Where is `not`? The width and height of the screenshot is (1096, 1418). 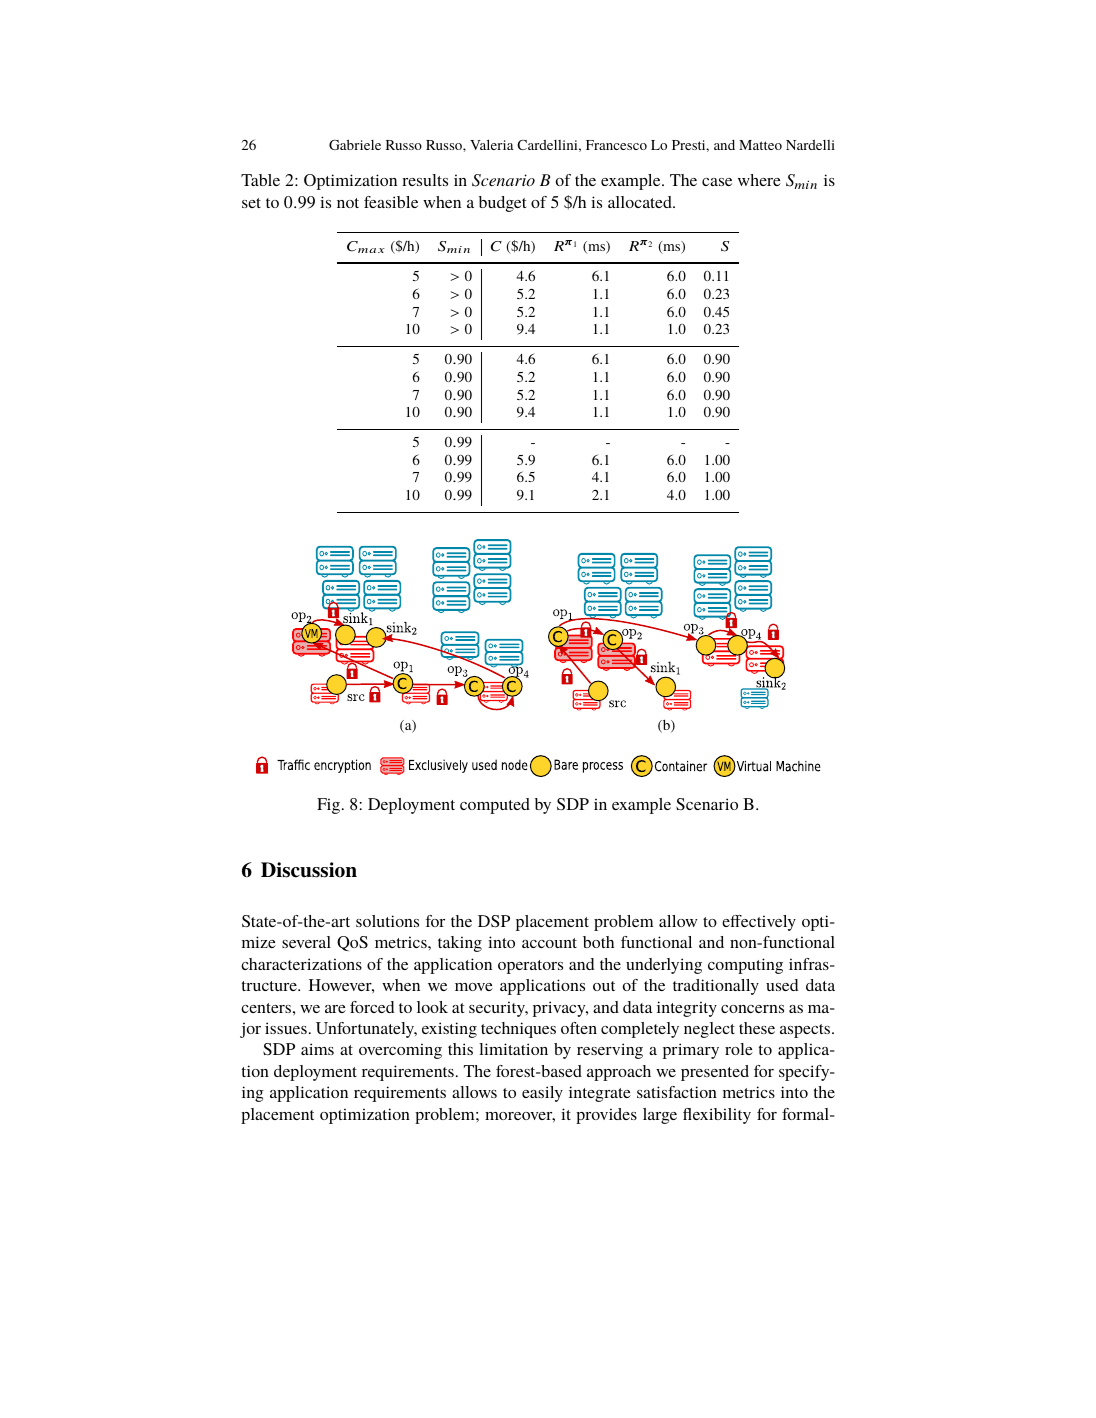
not is located at coordinates (348, 203).
